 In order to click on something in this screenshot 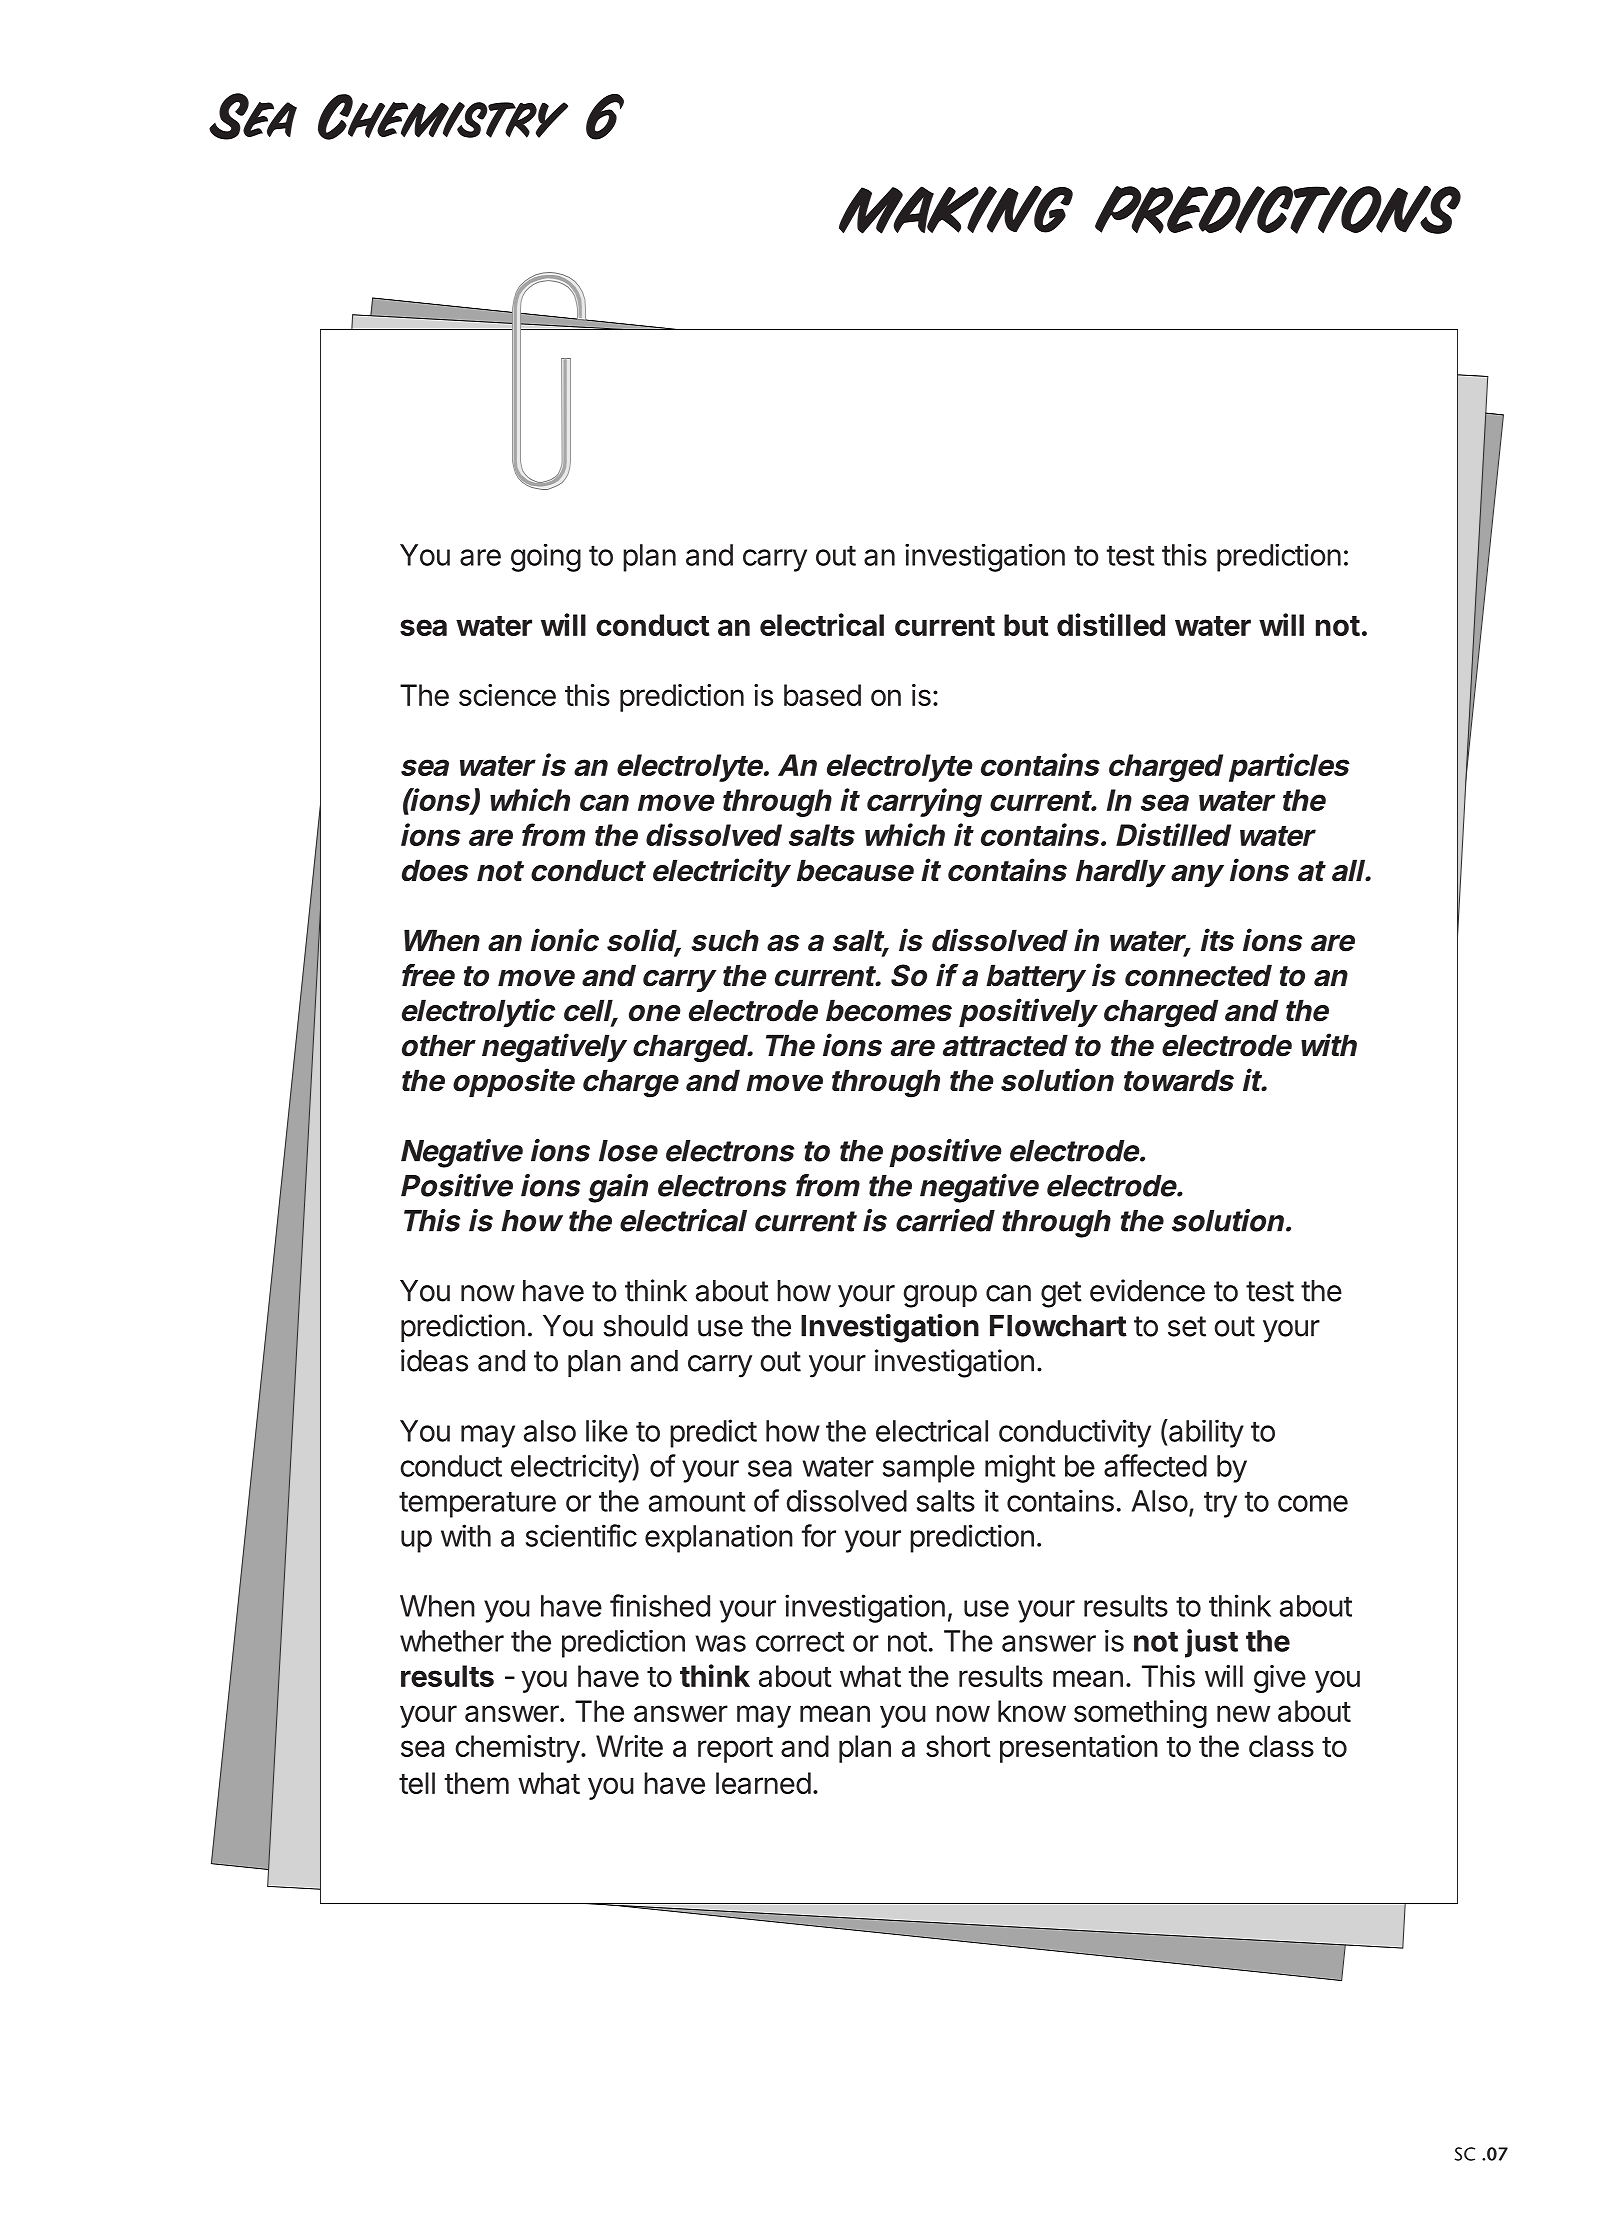, I will do `click(1140, 1714)`.
